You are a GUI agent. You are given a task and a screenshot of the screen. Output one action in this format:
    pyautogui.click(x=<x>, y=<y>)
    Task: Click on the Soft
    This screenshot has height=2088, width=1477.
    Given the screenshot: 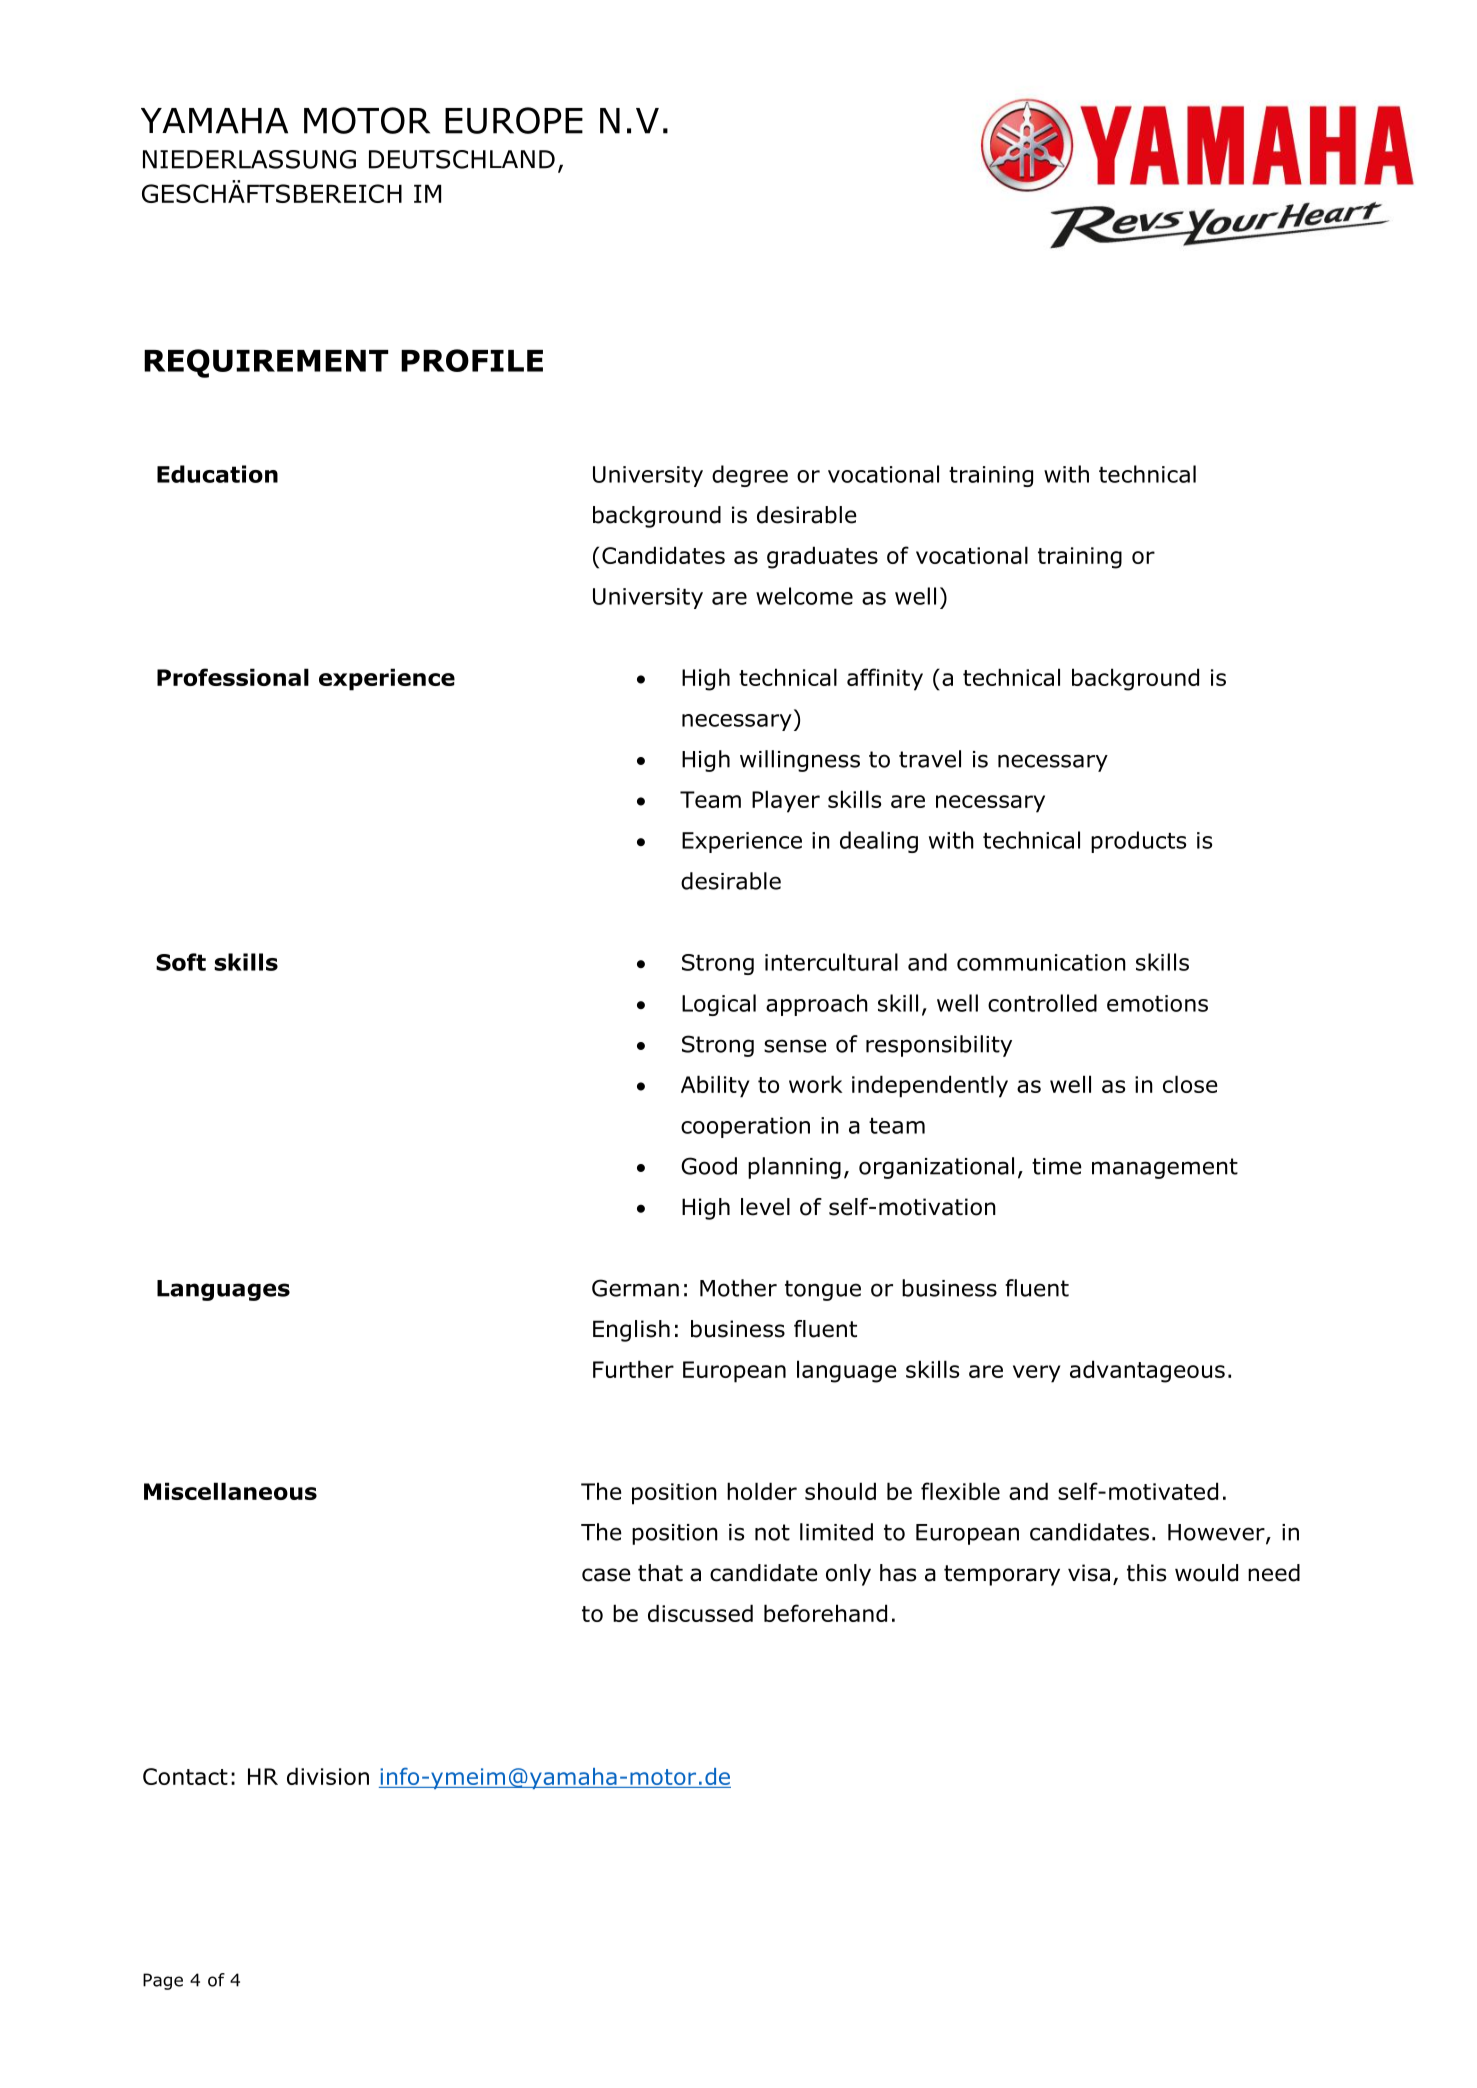 What is the action you would take?
    pyautogui.click(x=181, y=962)
